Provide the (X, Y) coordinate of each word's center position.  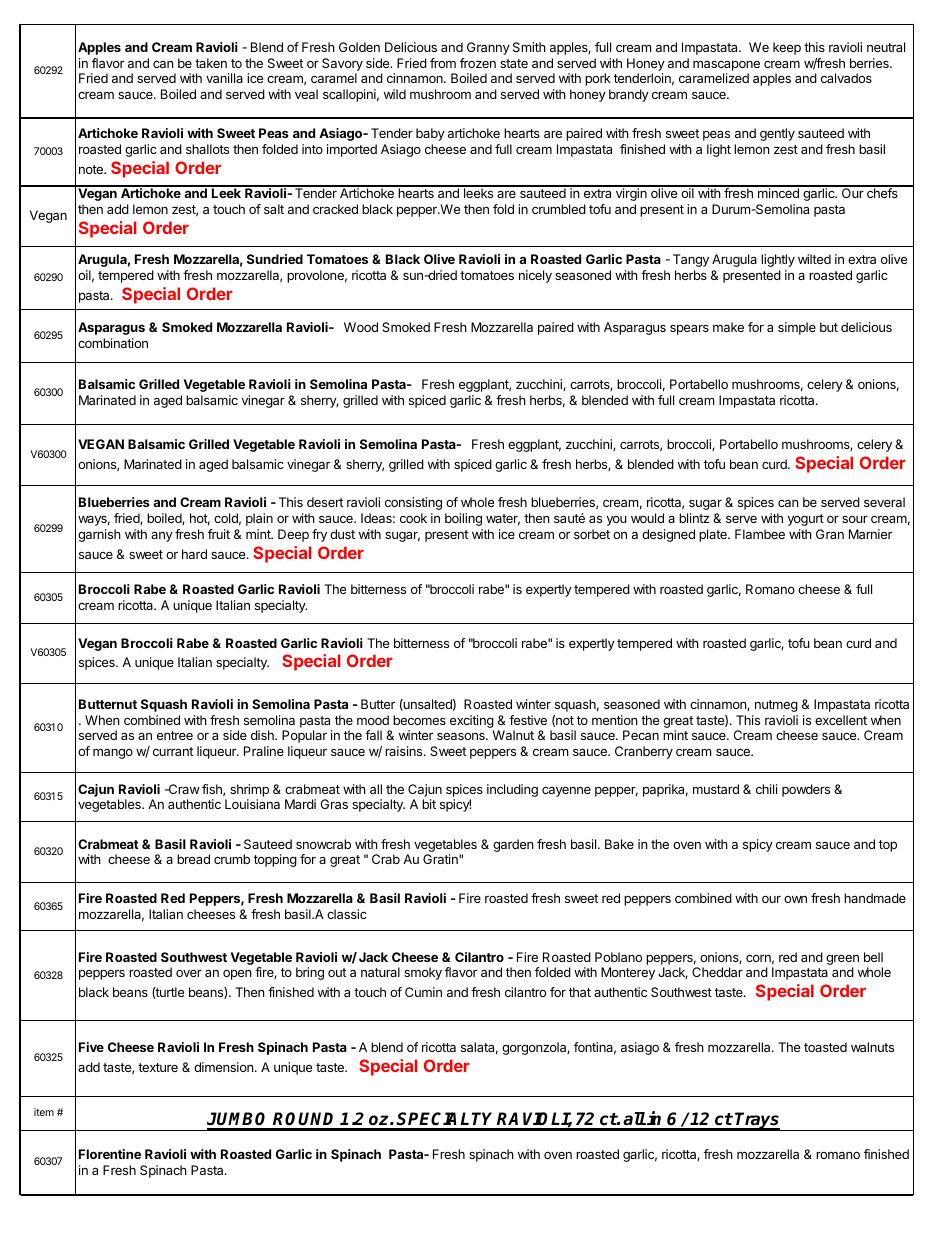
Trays (757, 1121)
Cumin (423, 992)
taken (211, 63)
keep (787, 48)
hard (194, 554)
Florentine (110, 1154)
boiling (463, 519)
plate (714, 535)
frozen (478, 63)
